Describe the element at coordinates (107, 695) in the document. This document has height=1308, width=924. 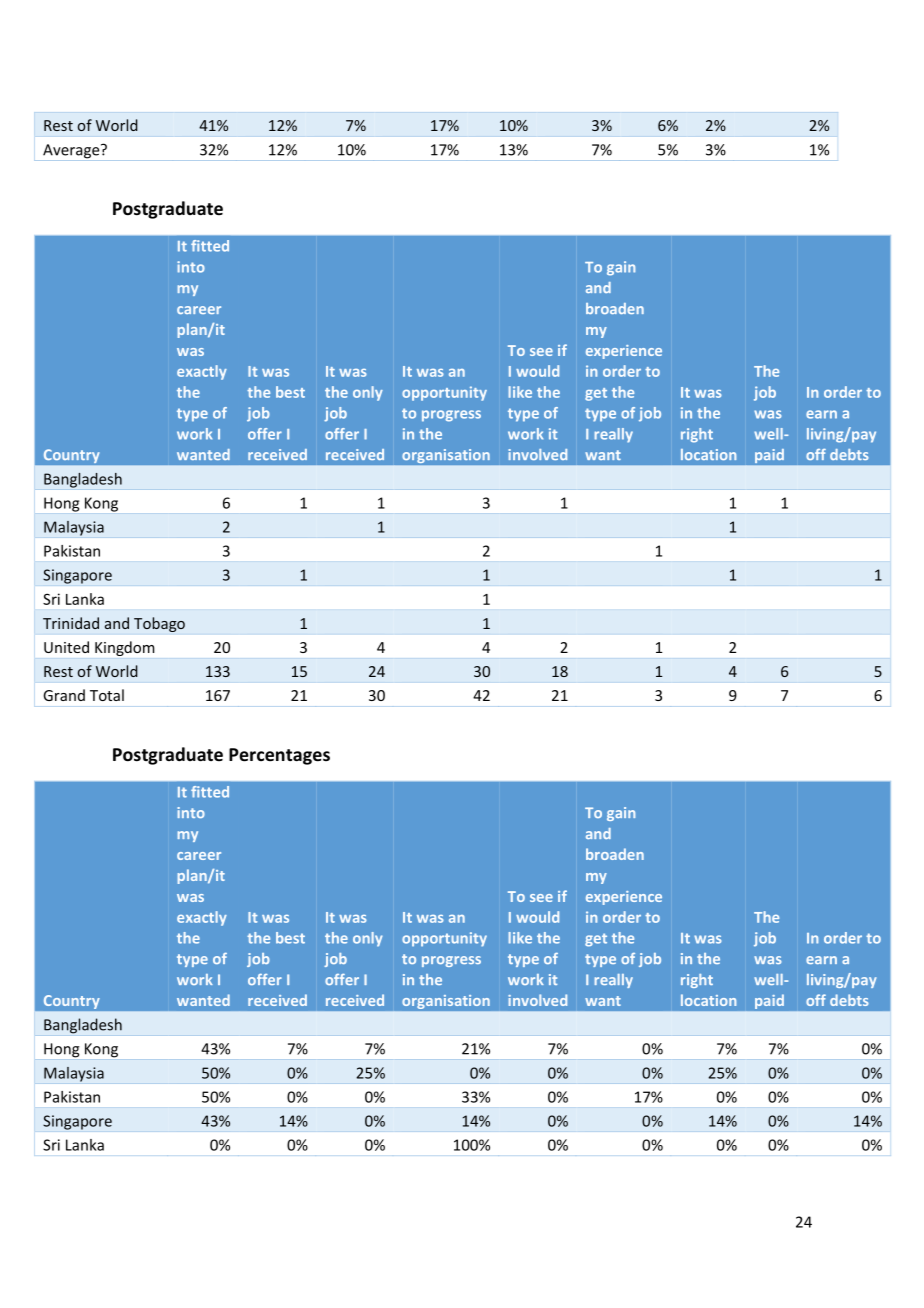
I see `Total` at that location.
